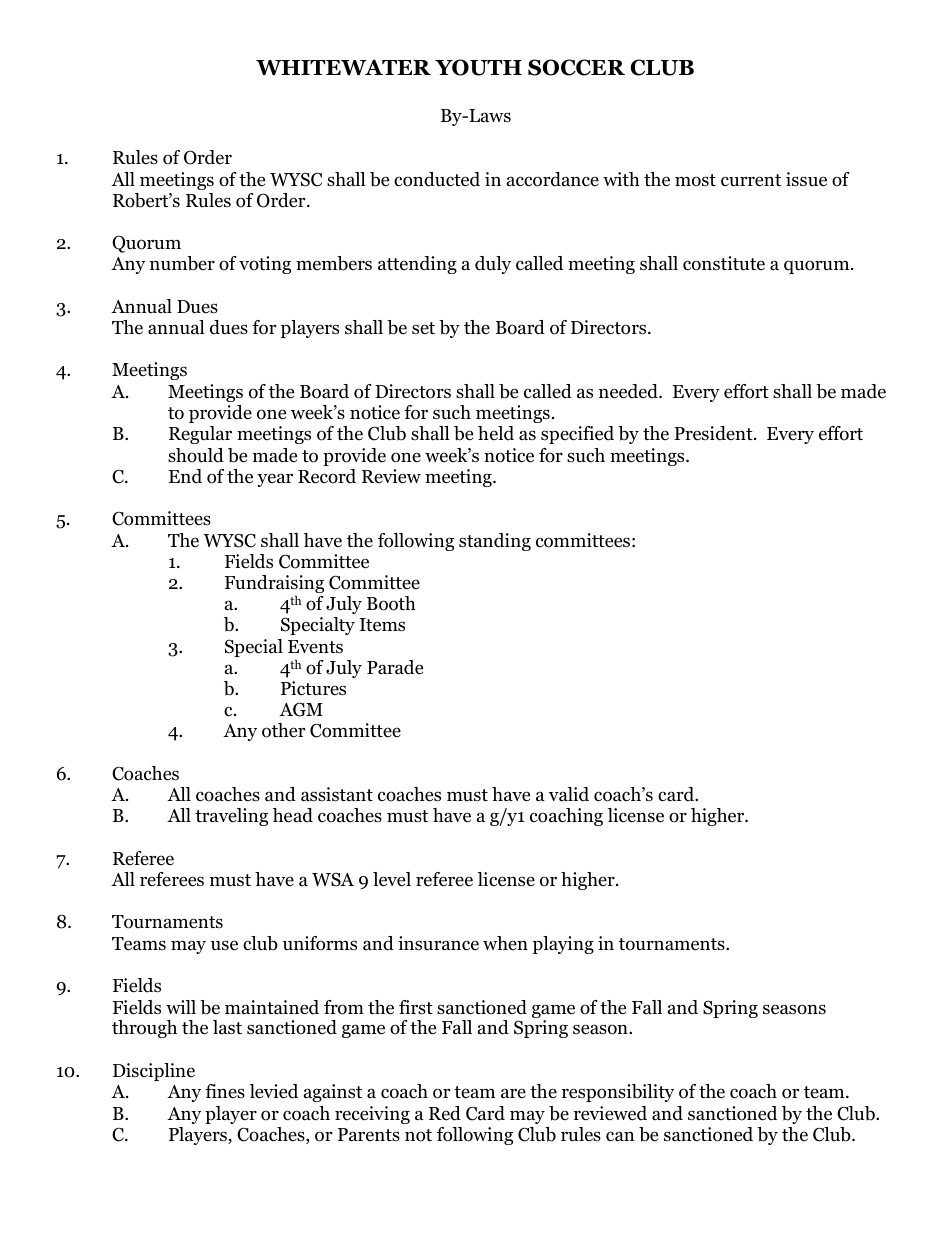 The width and height of the page is (952, 1233). What do you see at coordinates (577, 435) in the page?
I see `specified` at bounding box center [577, 435].
